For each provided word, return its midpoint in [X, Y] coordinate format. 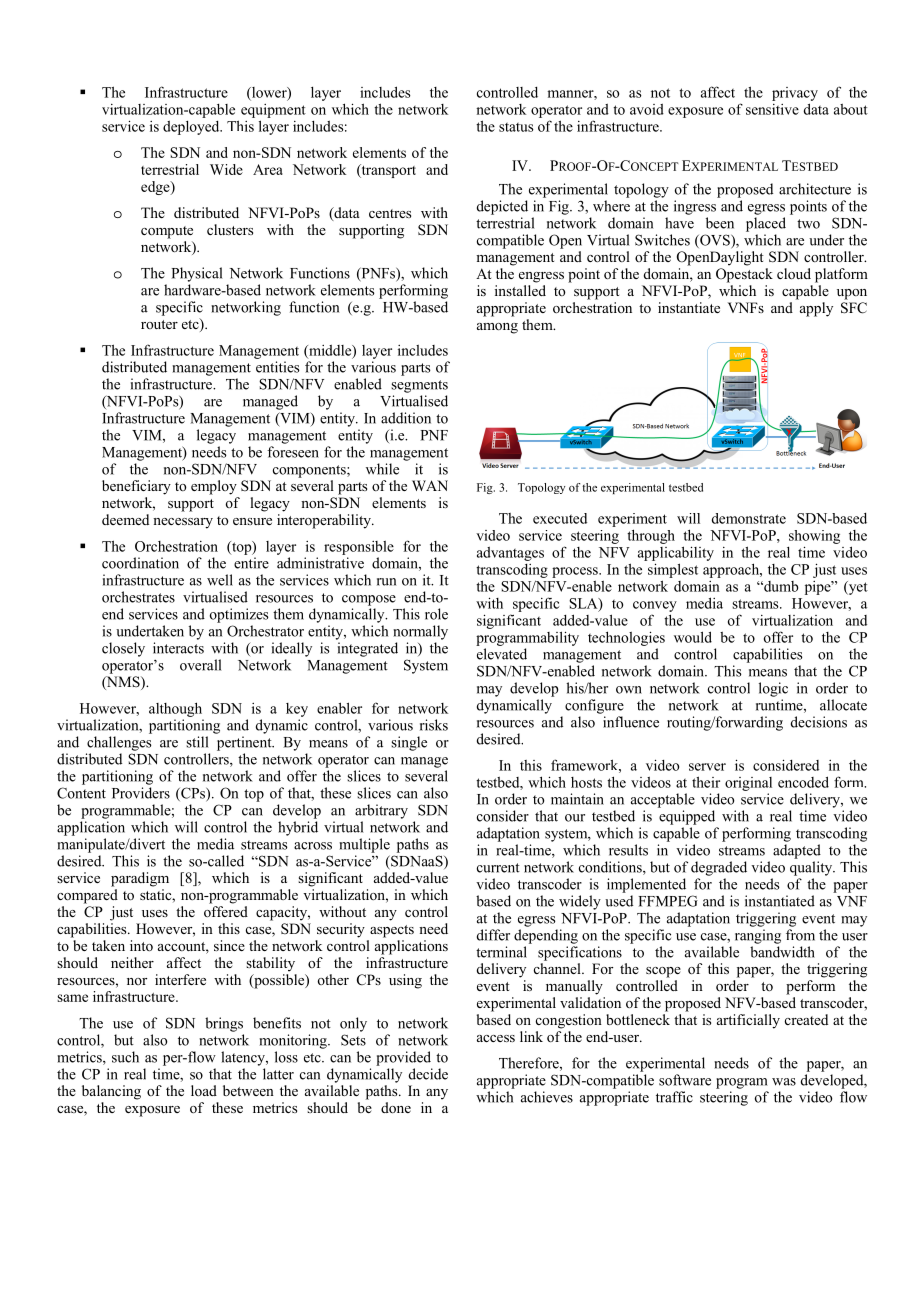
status [516, 127]
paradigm [140, 879]
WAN [430, 485]
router [159, 324]
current [498, 868]
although [175, 709]
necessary [183, 523]
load [204, 1090]
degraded [719, 868]
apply [816, 309]
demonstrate [749, 518]
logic [773, 689]
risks [434, 725]
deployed [192, 128]
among [497, 328]
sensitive [772, 109]
